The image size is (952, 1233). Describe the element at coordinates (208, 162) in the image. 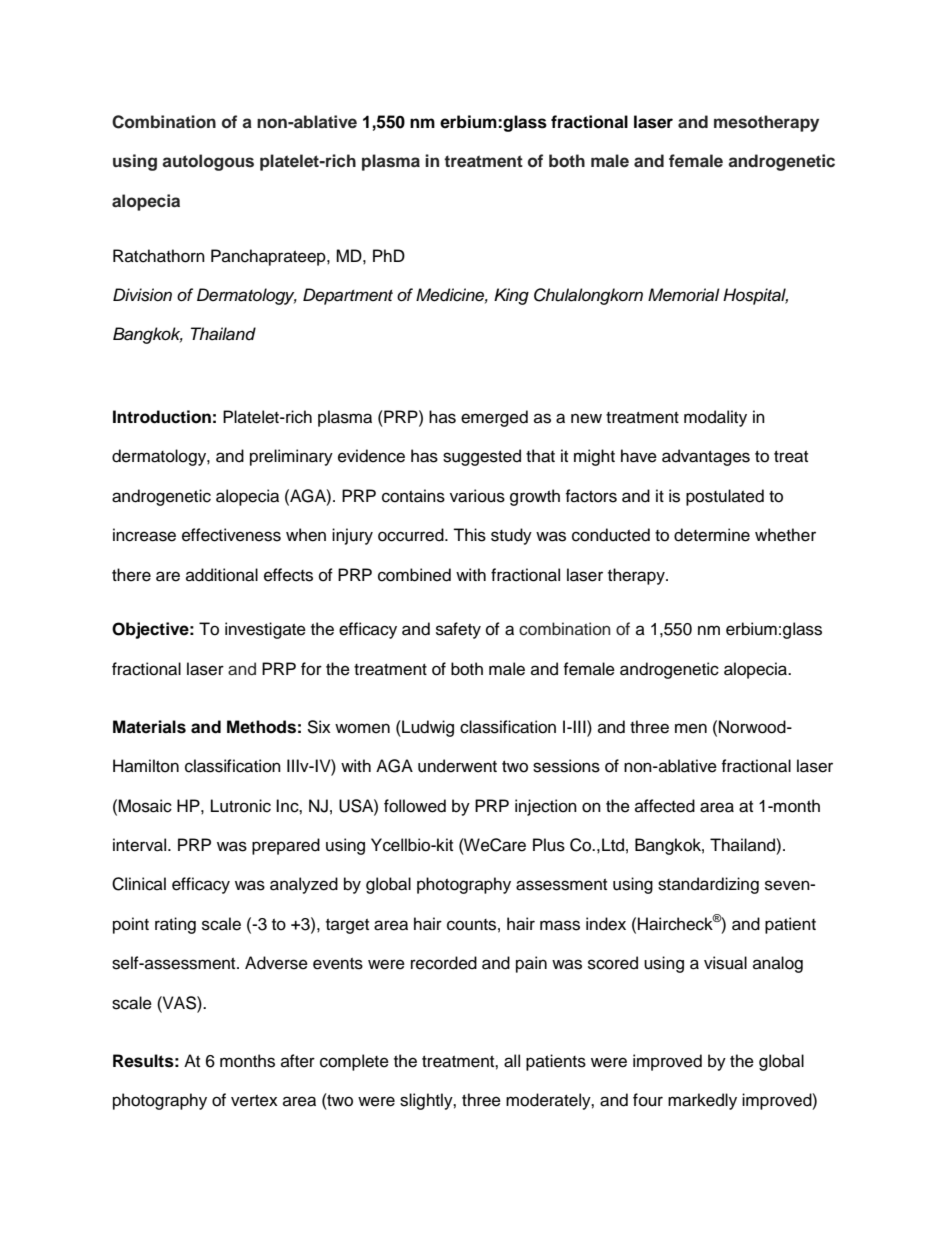

I see `autologous` at that location.
